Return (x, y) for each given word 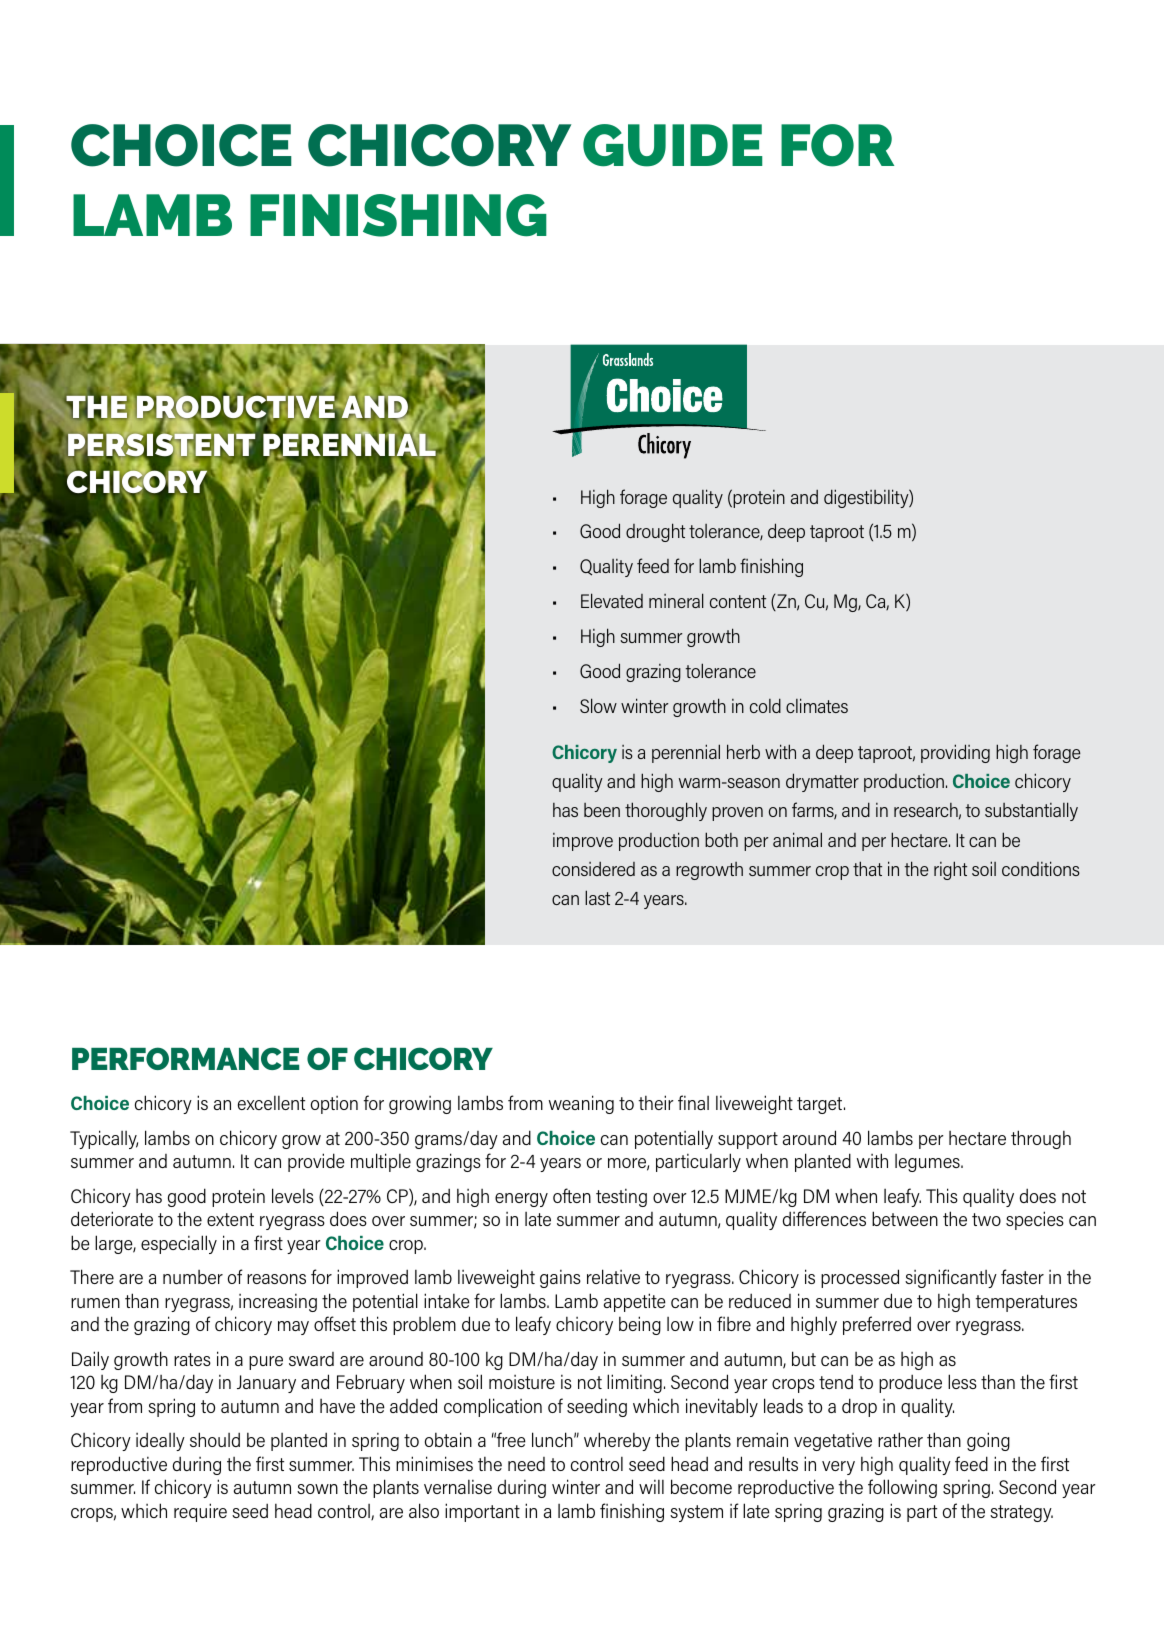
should (215, 1439)
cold (765, 705)
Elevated (612, 600)
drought (655, 532)
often (572, 1195)
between (905, 1218)
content (738, 601)
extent (230, 1219)
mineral (676, 600)
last (597, 897)
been (602, 810)
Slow (598, 705)
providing (955, 753)
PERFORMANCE (185, 1058)
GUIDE (672, 145)
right (950, 870)
